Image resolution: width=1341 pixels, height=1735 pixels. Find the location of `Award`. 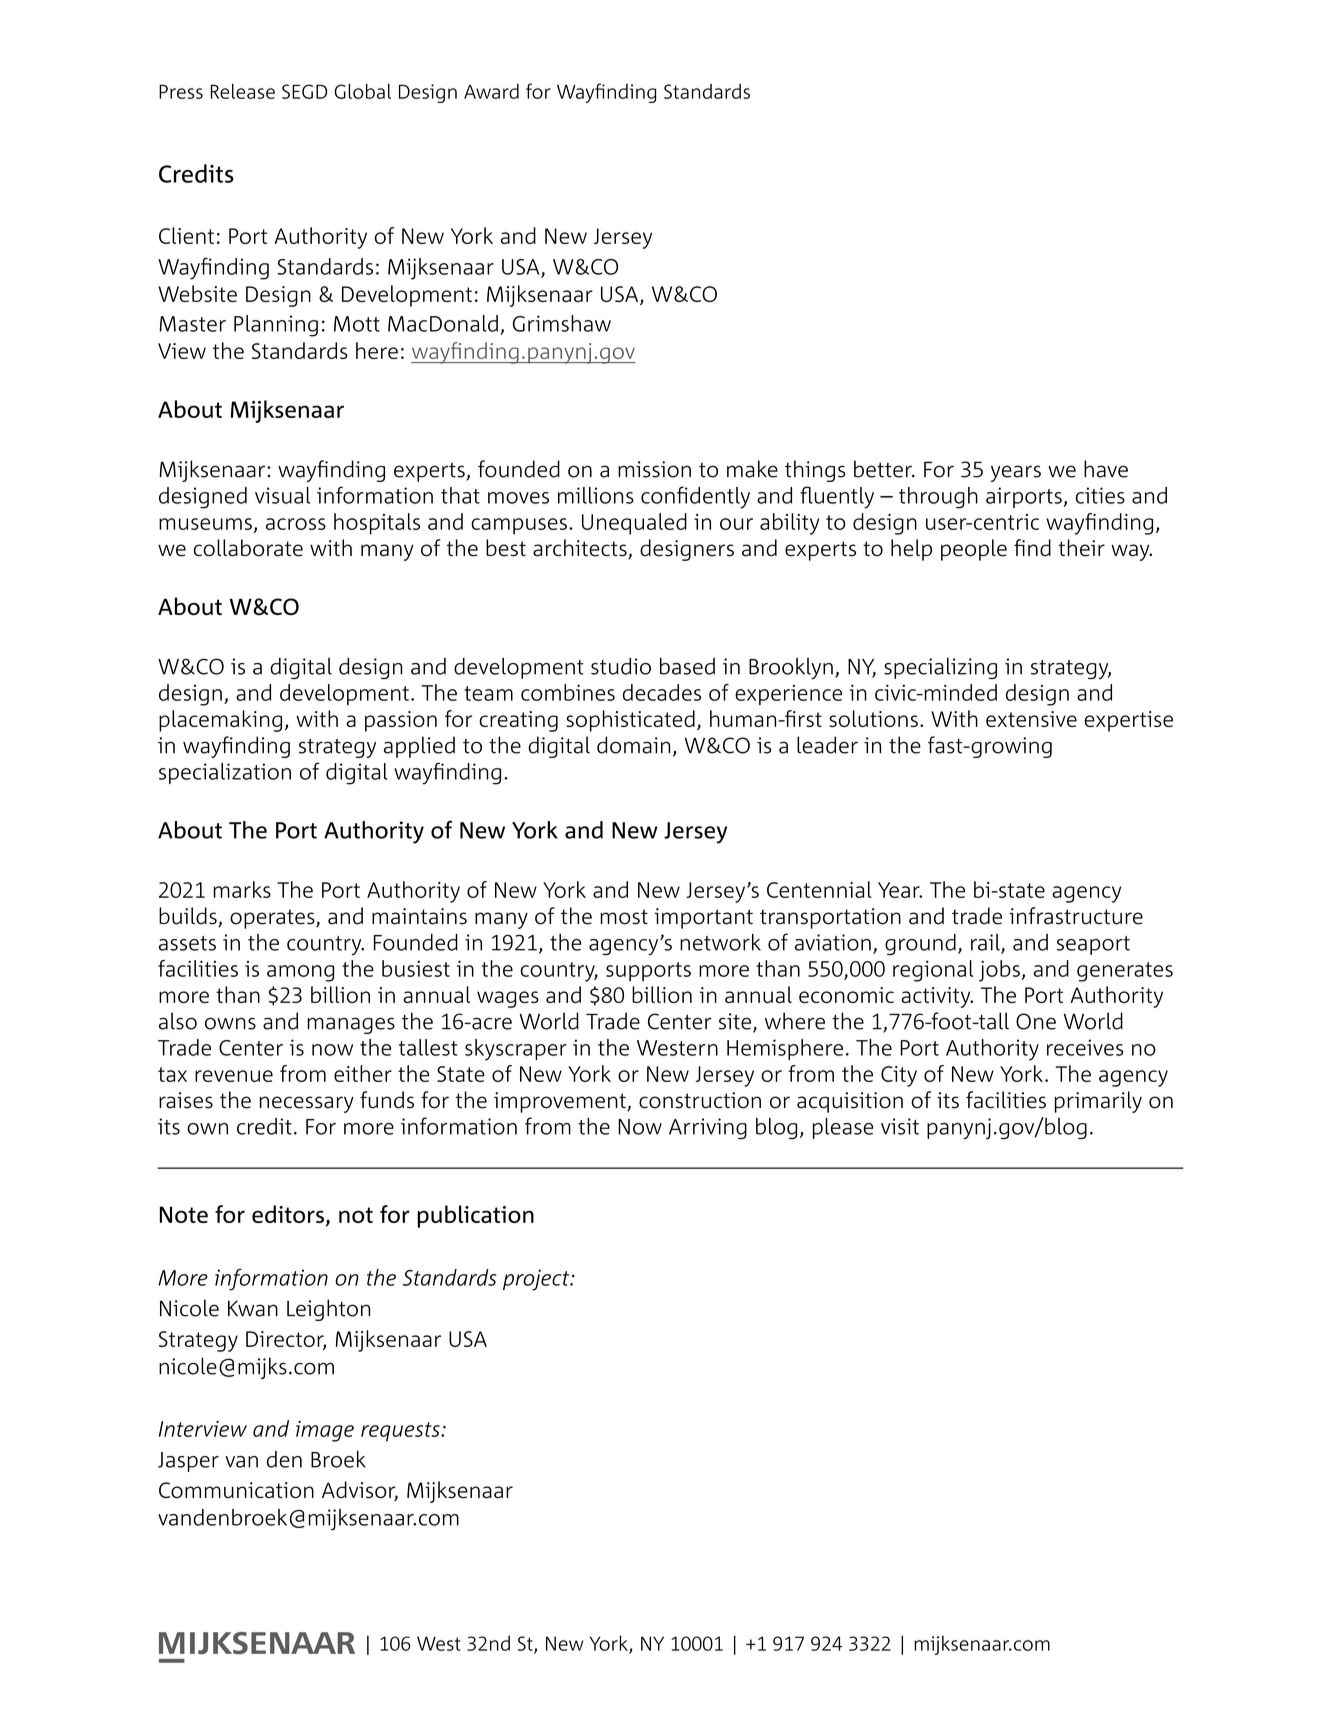

Award is located at coordinates (491, 91).
